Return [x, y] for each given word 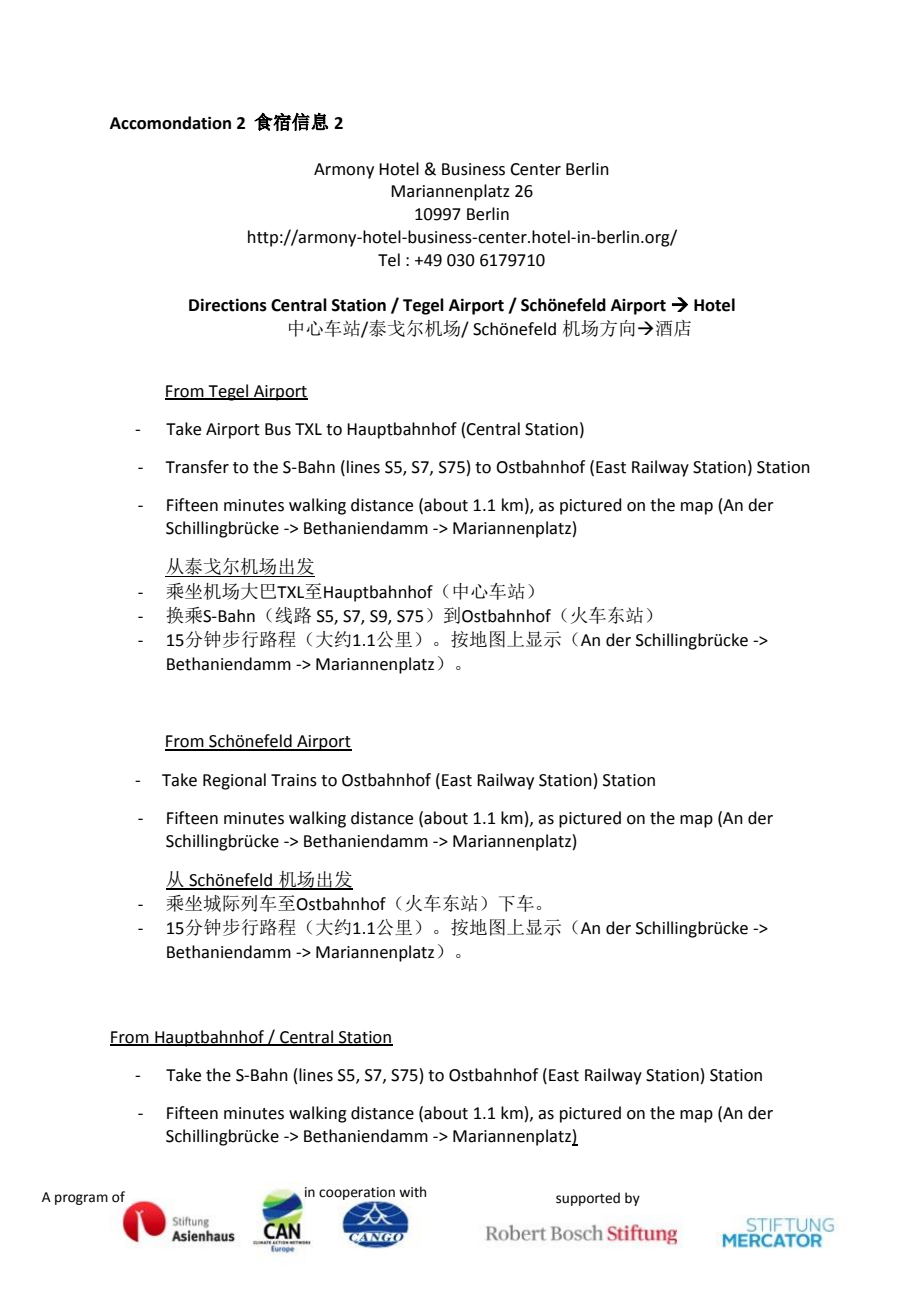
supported [588, 1199]
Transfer [197, 467]
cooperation [357, 1194]
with [412, 1192]
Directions [228, 305]
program [81, 1199]
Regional [234, 781]
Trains [294, 780]
